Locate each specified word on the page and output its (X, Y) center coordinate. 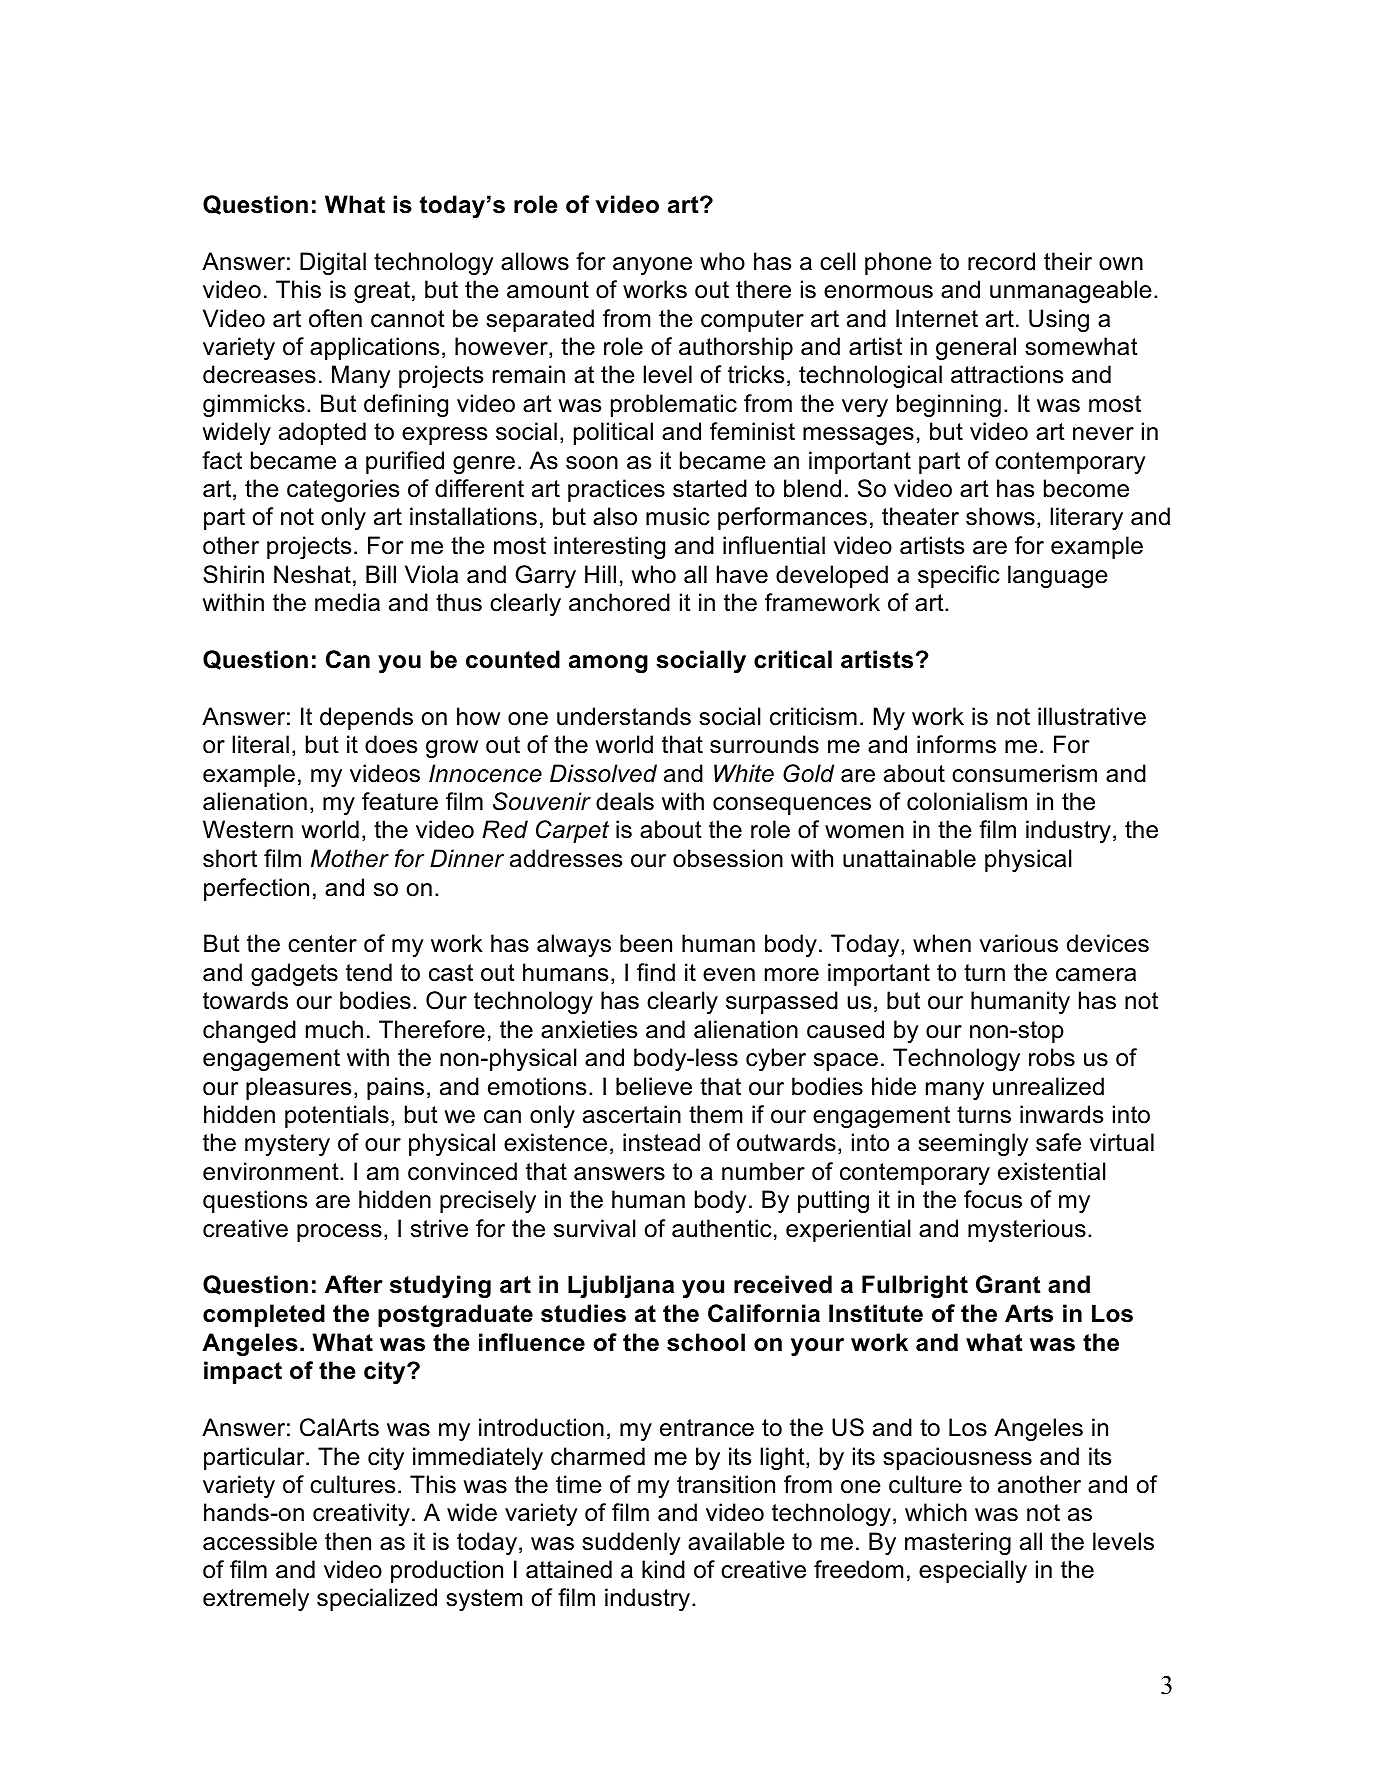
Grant (1008, 1284)
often (335, 318)
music (678, 516)
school (706, 1342)
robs (1052, 1057)
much (334, 1029)
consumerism (1024, 773)
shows (1000, 516)
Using (1059, 320)
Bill (381, 574)
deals (625, 801)
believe (654, 1086)
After (354, 1284)
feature (400, 801)
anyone (652, 266)
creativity (361, 1514)
